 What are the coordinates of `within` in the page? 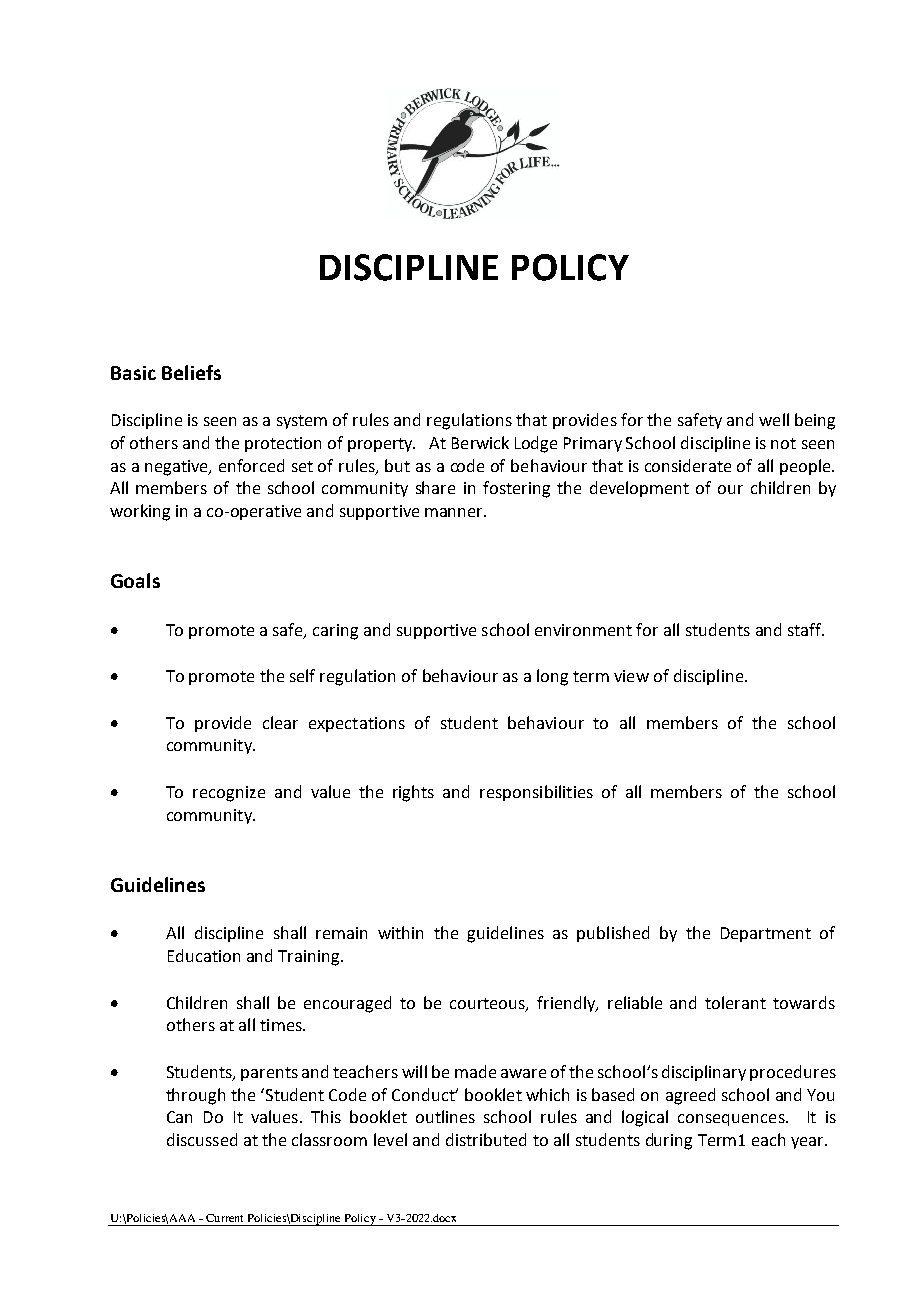 It's located at (400, 932).
